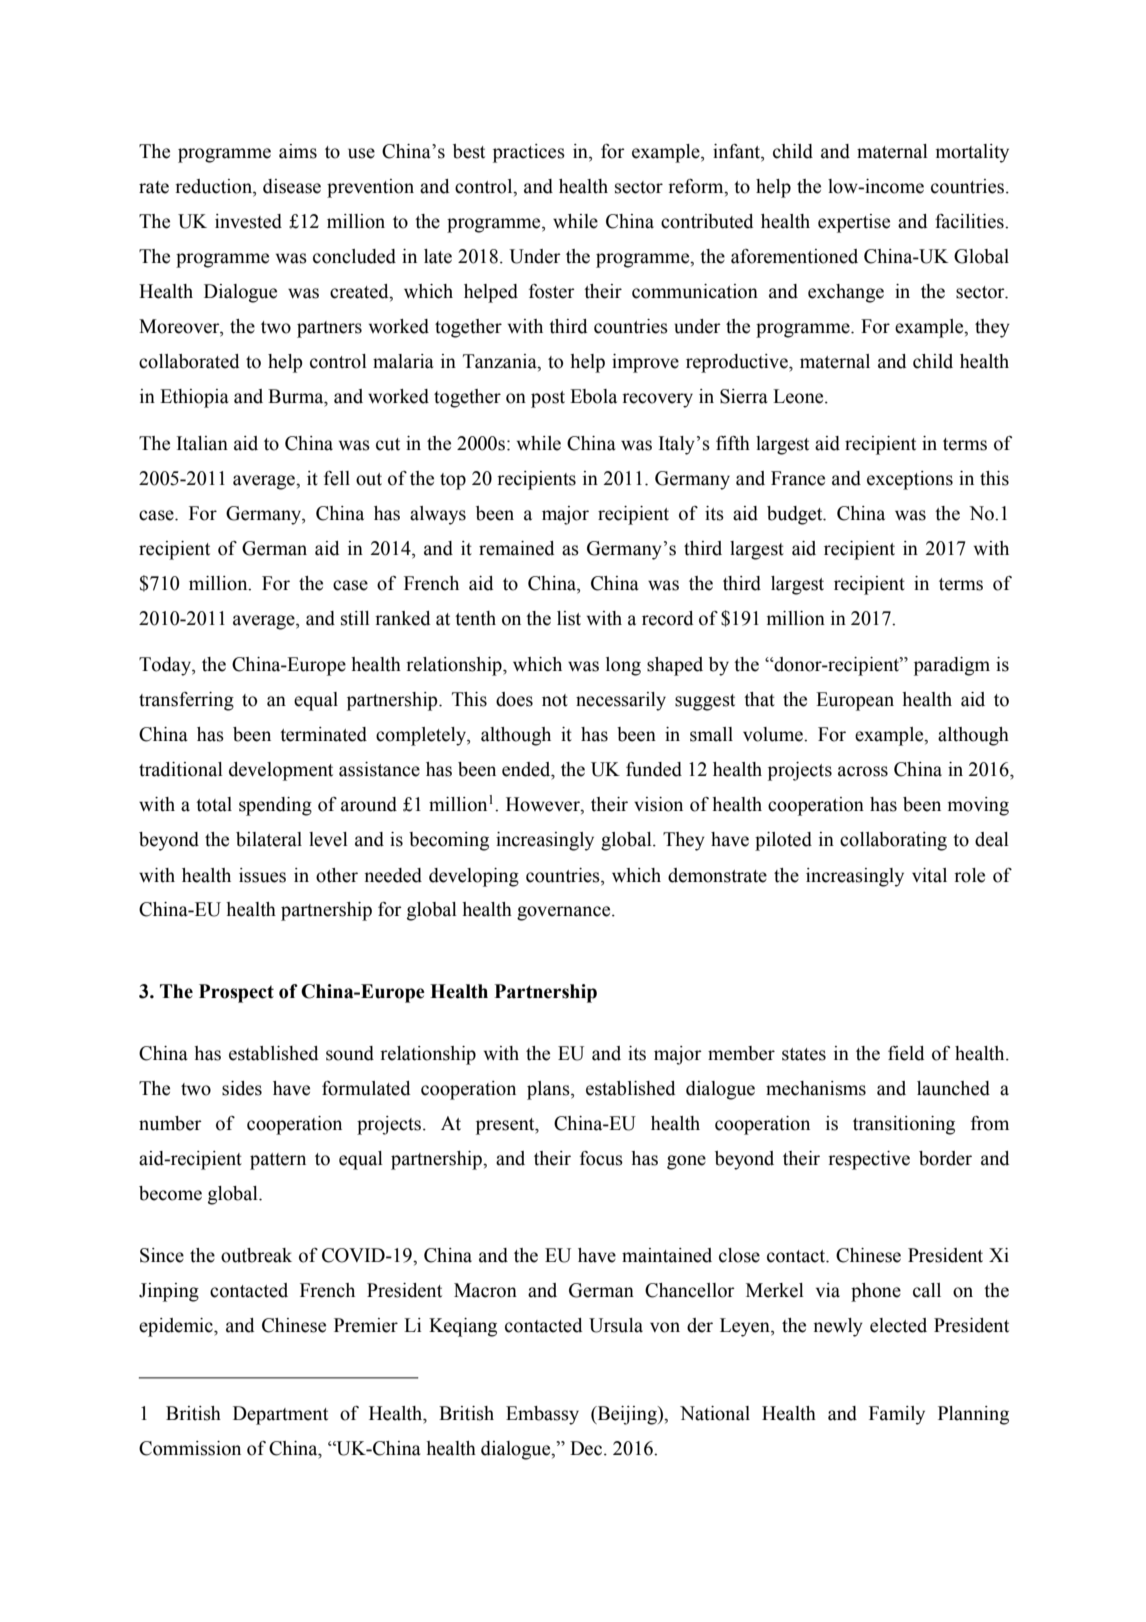 This screenshot has height=1622, width=1146. What do you see at coordinates (897, 1415) in the screenshot?
I see `Family` at bounding box center [897, 1415].
